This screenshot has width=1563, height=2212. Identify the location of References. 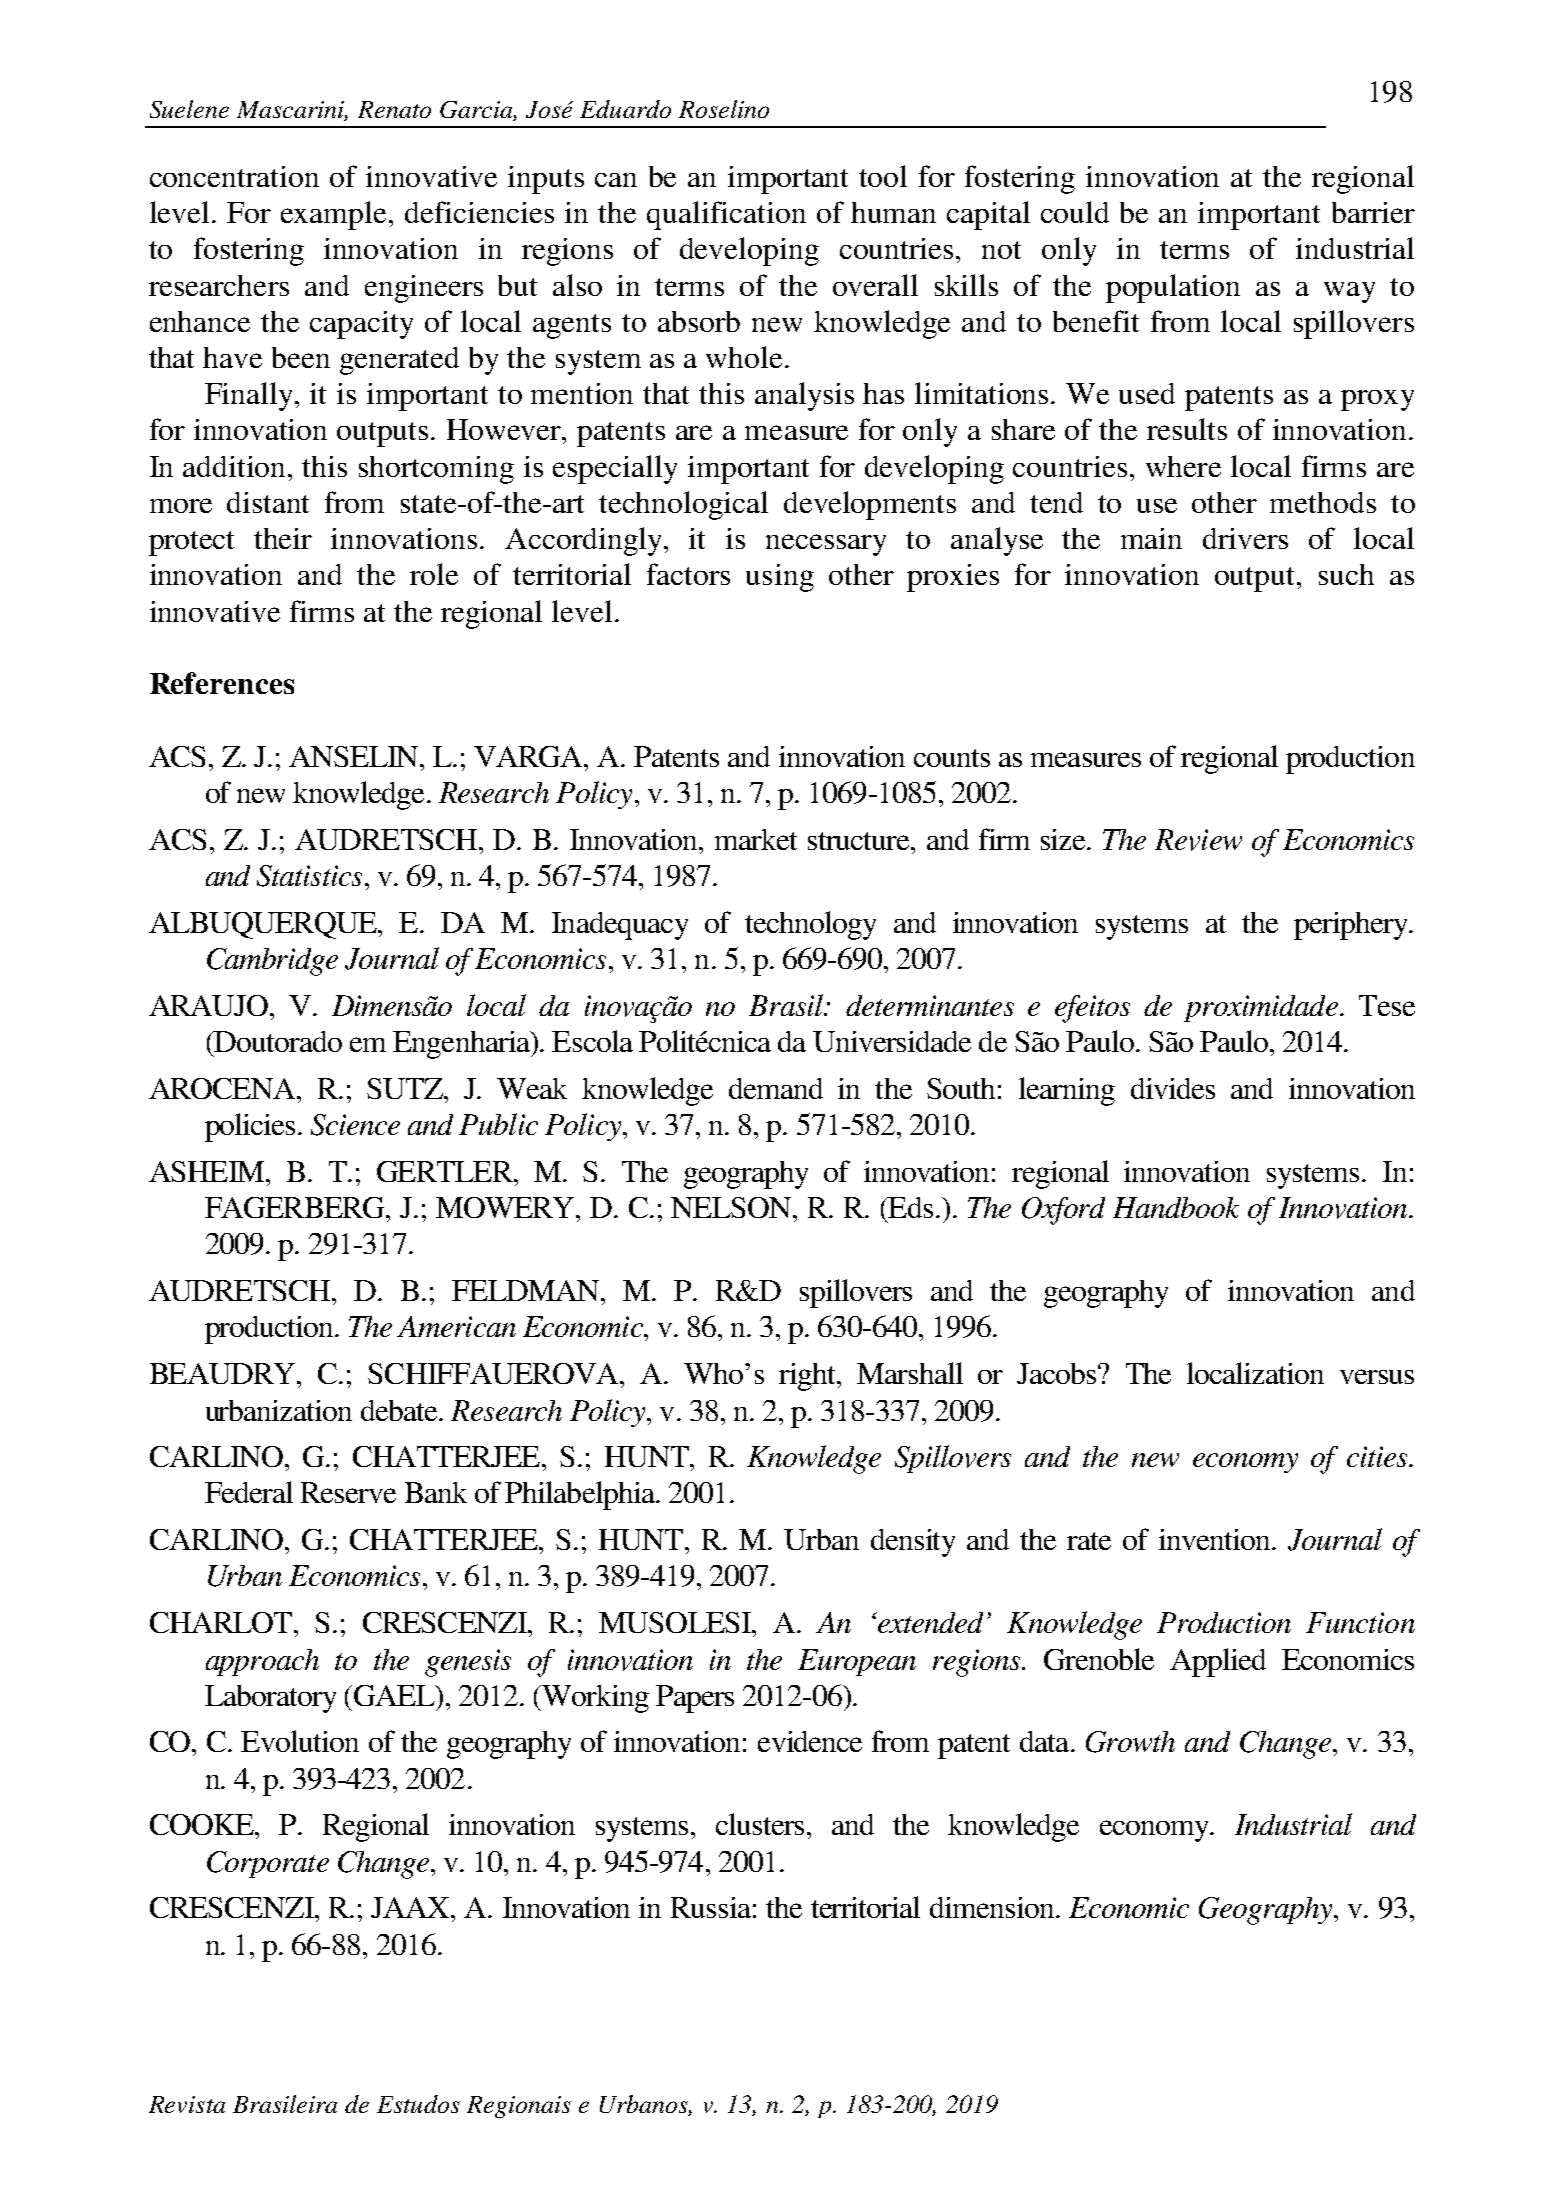
(222, 683).
